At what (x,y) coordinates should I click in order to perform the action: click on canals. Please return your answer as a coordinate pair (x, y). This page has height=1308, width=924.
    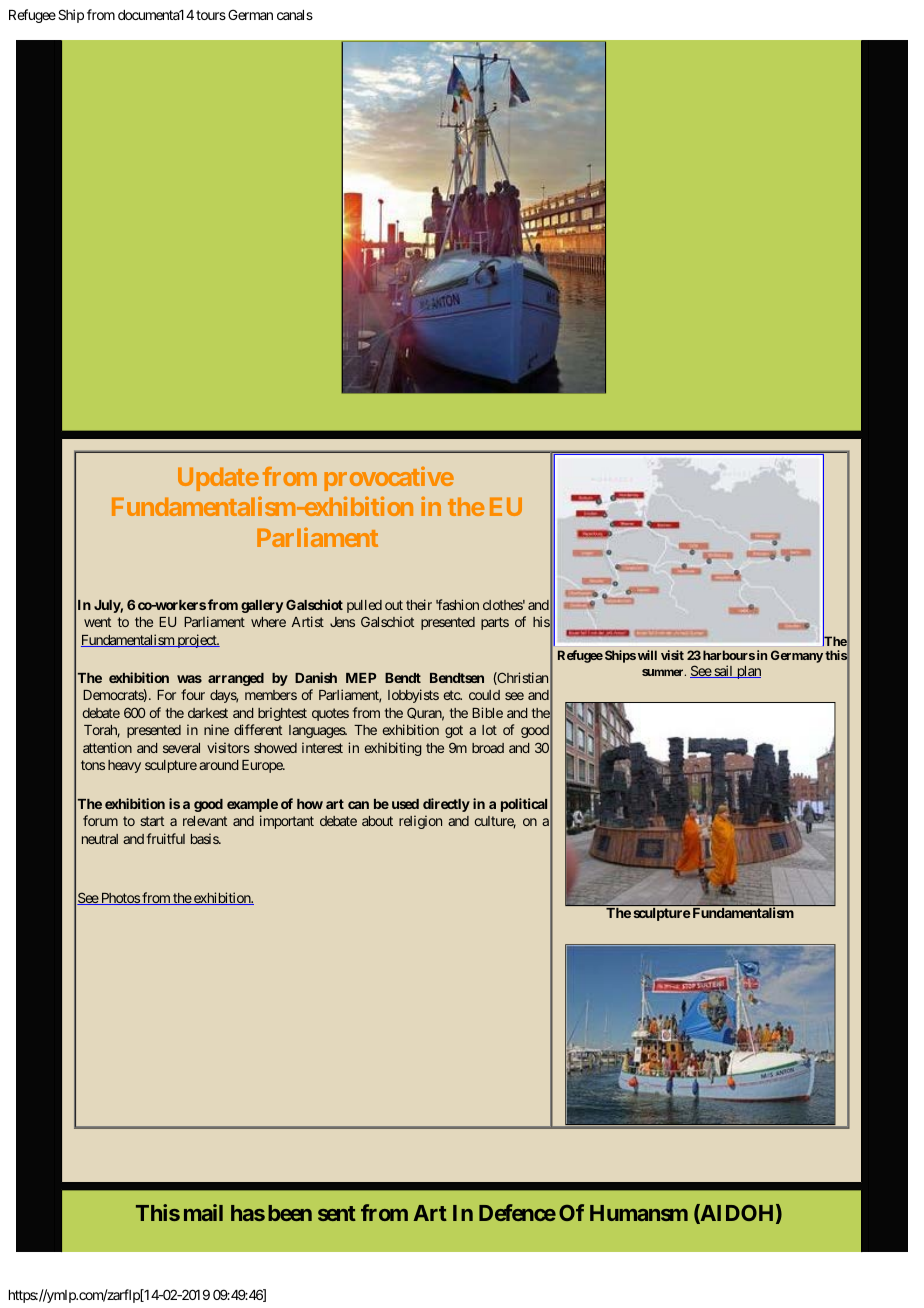
    Looking at the image, I should click on (295, 15).
